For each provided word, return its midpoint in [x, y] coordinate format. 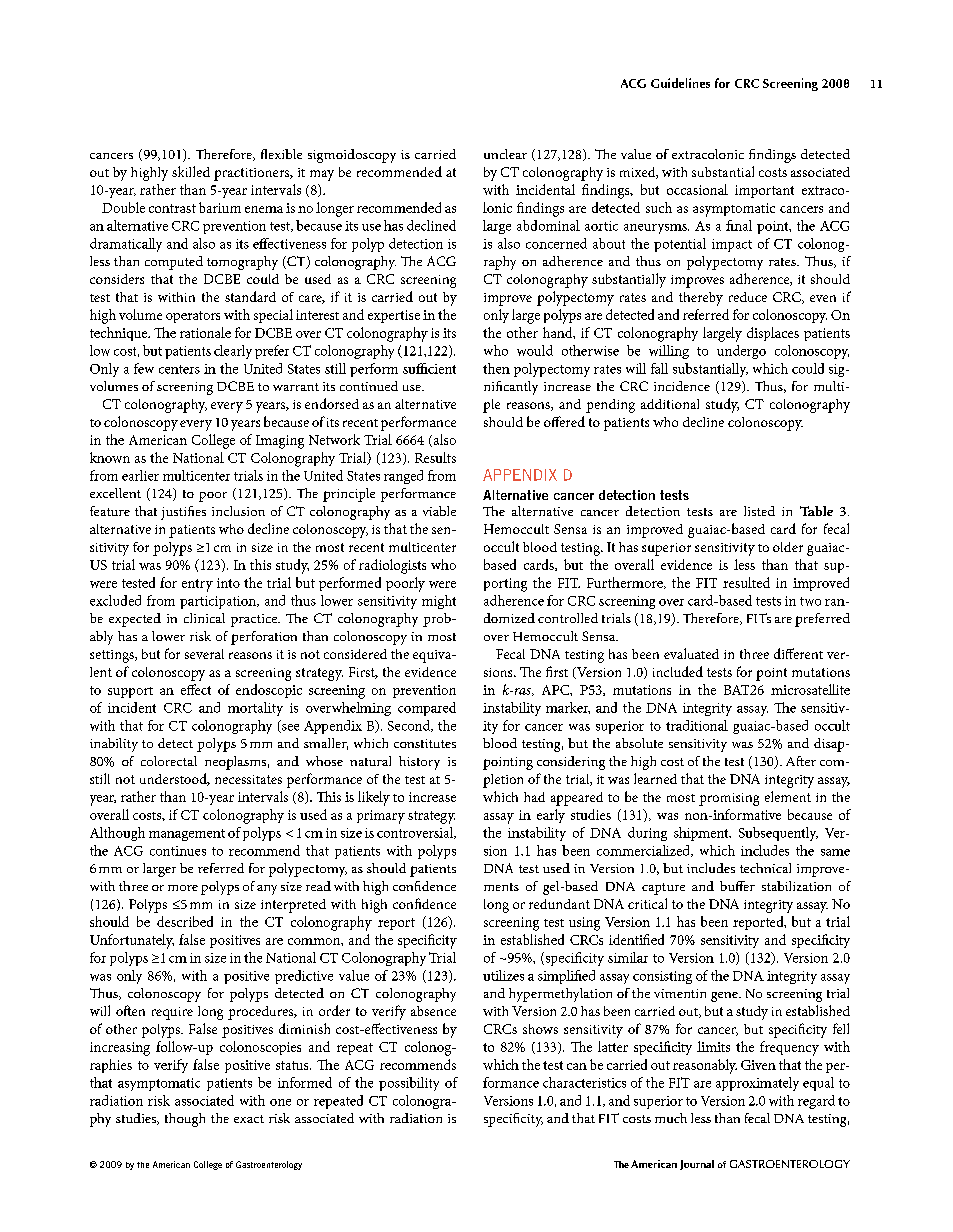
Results [435, 457]
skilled [191, 171]
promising [729, 799]
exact [249, 1119]
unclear [505, 154]
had [534, 797]
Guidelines [680, 83]
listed [759, 511]
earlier [140, 475]
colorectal [169, 761]
